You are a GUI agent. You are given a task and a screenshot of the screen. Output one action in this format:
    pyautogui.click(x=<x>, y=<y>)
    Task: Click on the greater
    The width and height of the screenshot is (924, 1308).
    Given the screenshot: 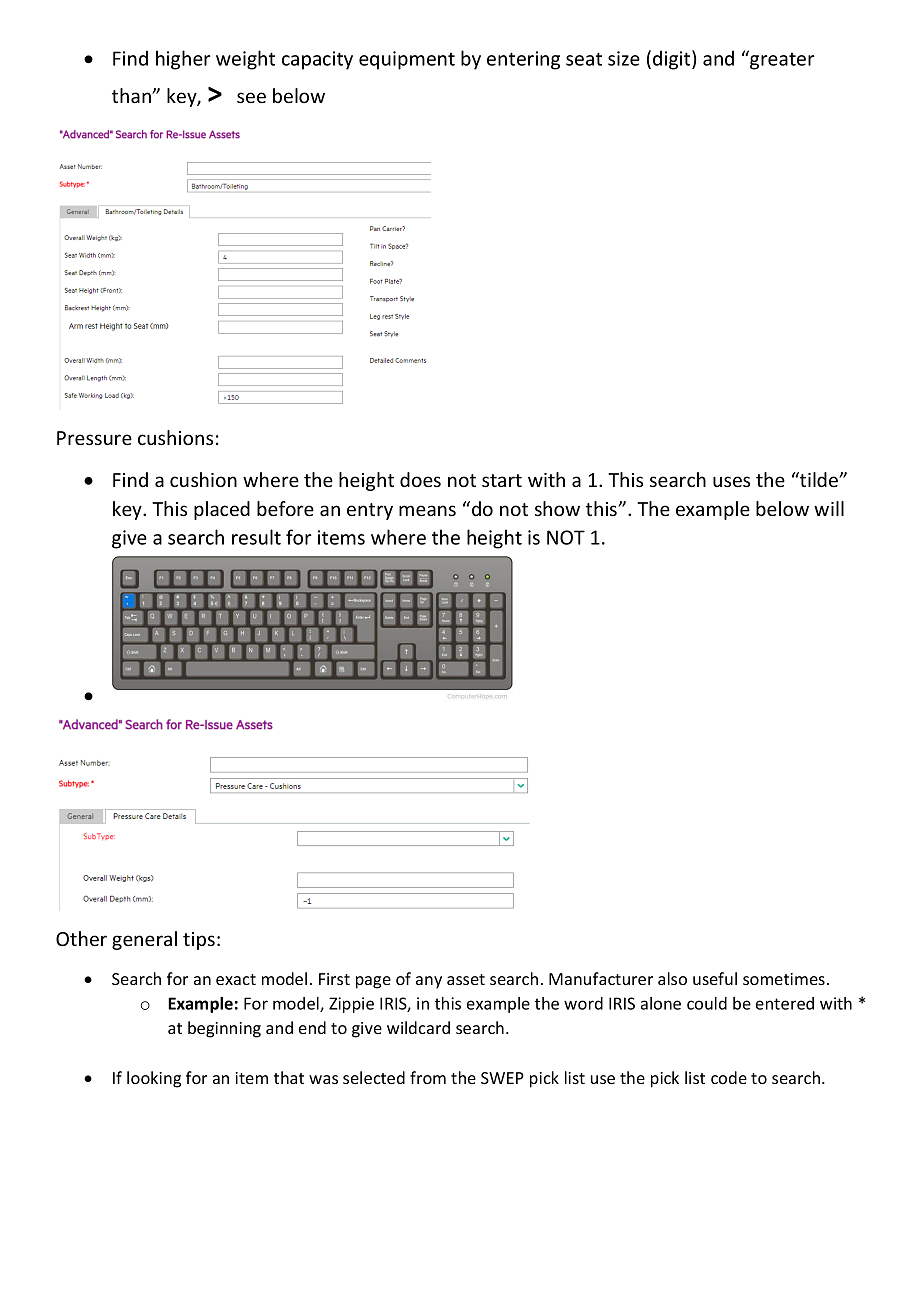 What is the action you would take?
    pyautogui.click(x=781, y=60)
